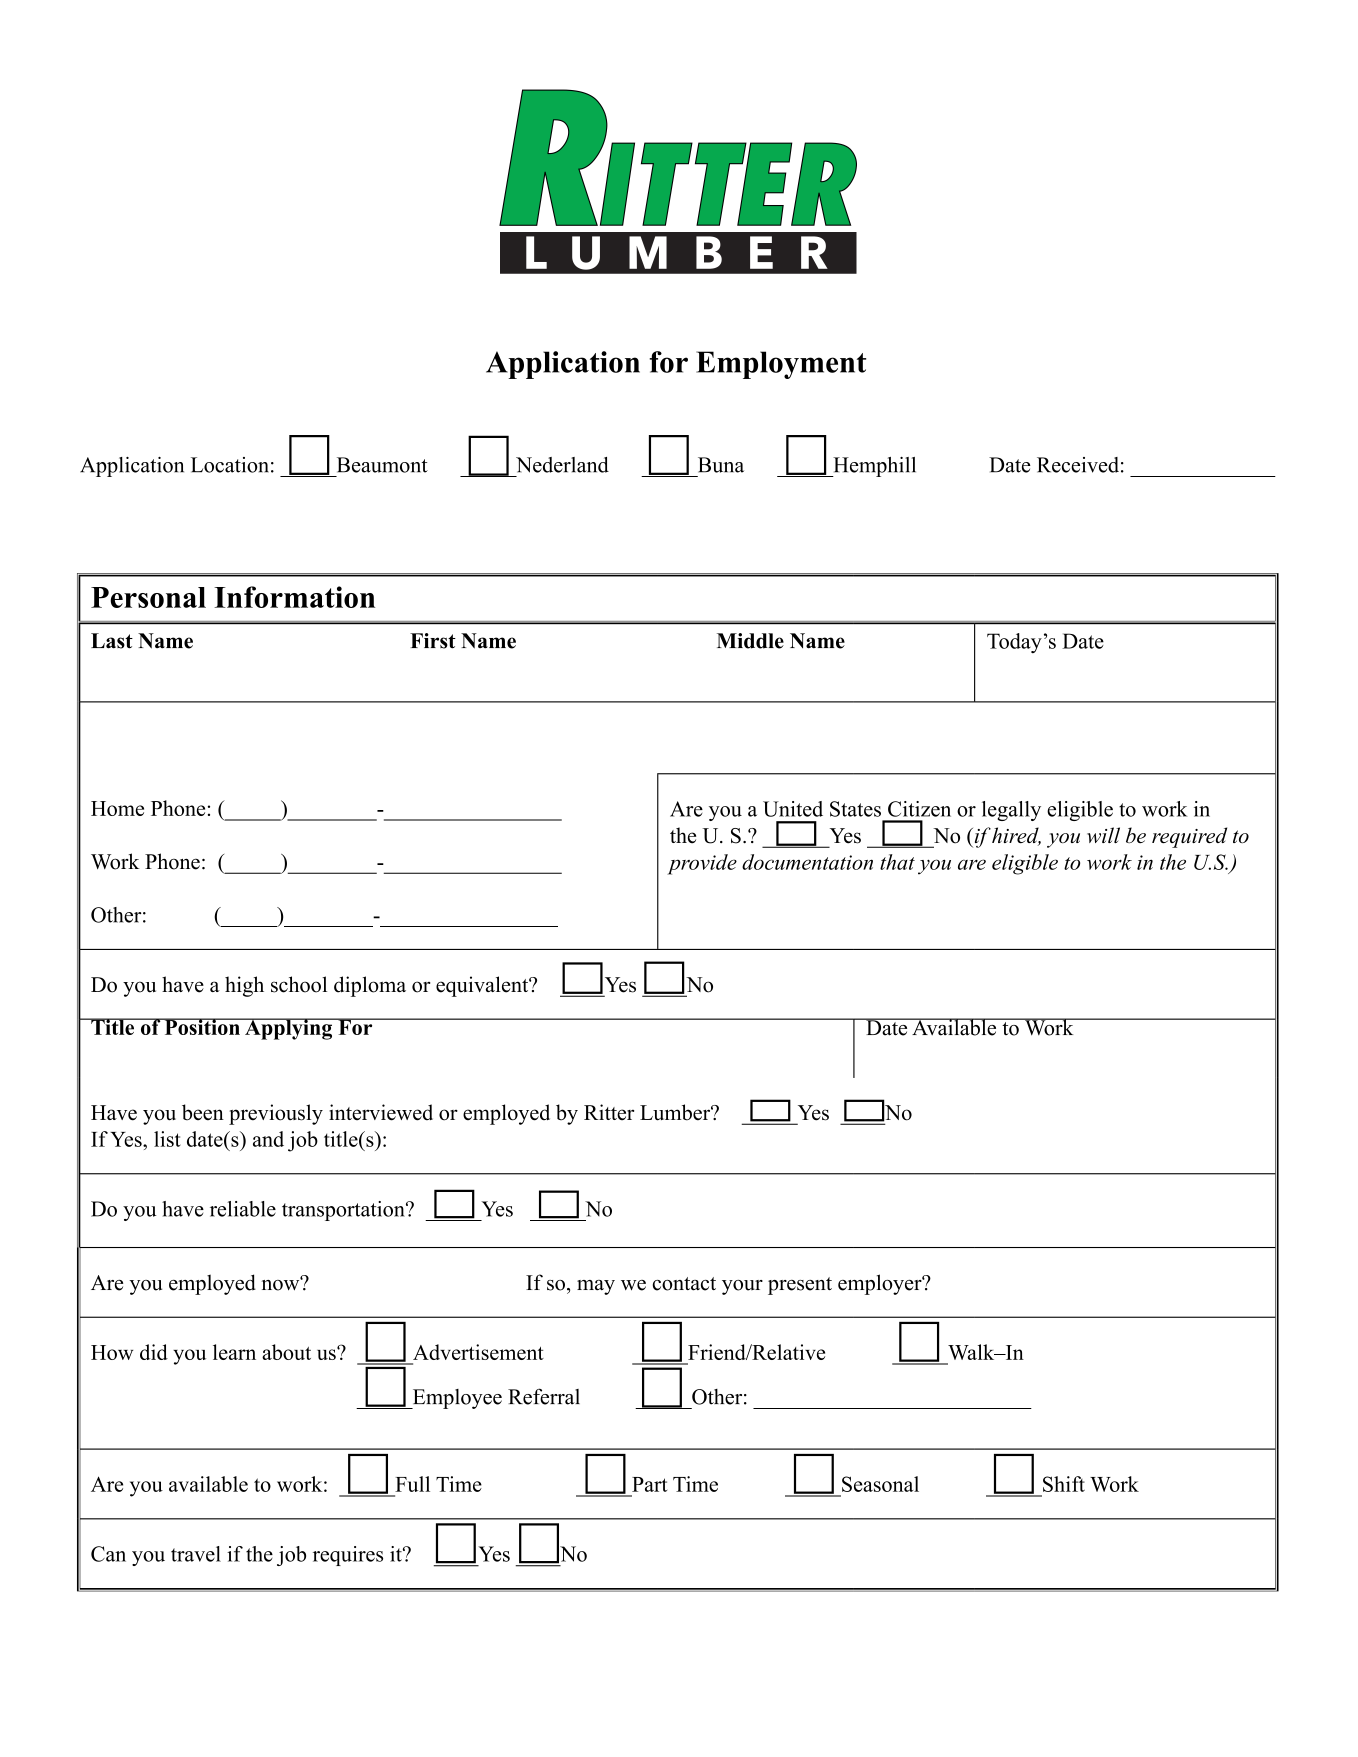 Image resolution: width=1358 pixels, height=1757 pixels. I want to click on hired, so click(1015, 836).
